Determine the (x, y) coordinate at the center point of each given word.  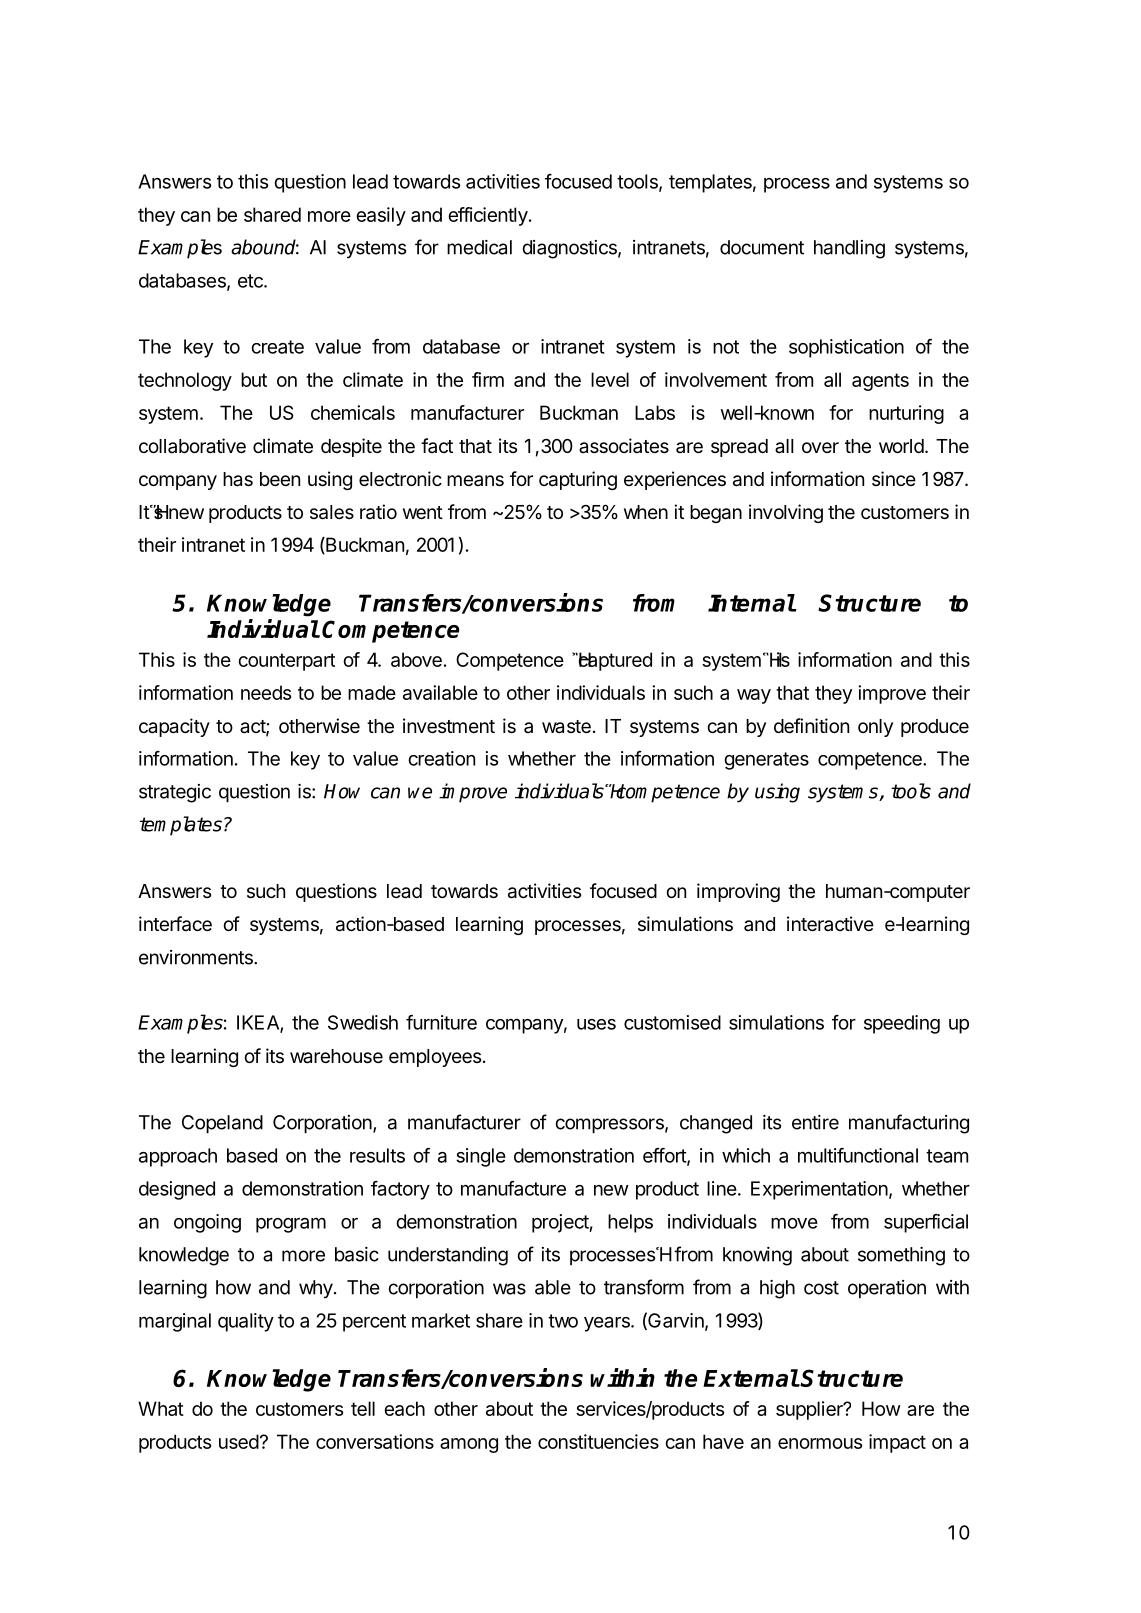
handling (849, 249)
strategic (175, 793)
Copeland (222, 1124)
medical (479, 247)
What (161, 1408)
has (238, 479)
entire (815, 1122)
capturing (578, 480)
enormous (820, 1443)
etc (251, 281)
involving (786, 513)
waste (566, 727)
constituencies (598, 1441)
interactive (830, 923)
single (481, 1157)
